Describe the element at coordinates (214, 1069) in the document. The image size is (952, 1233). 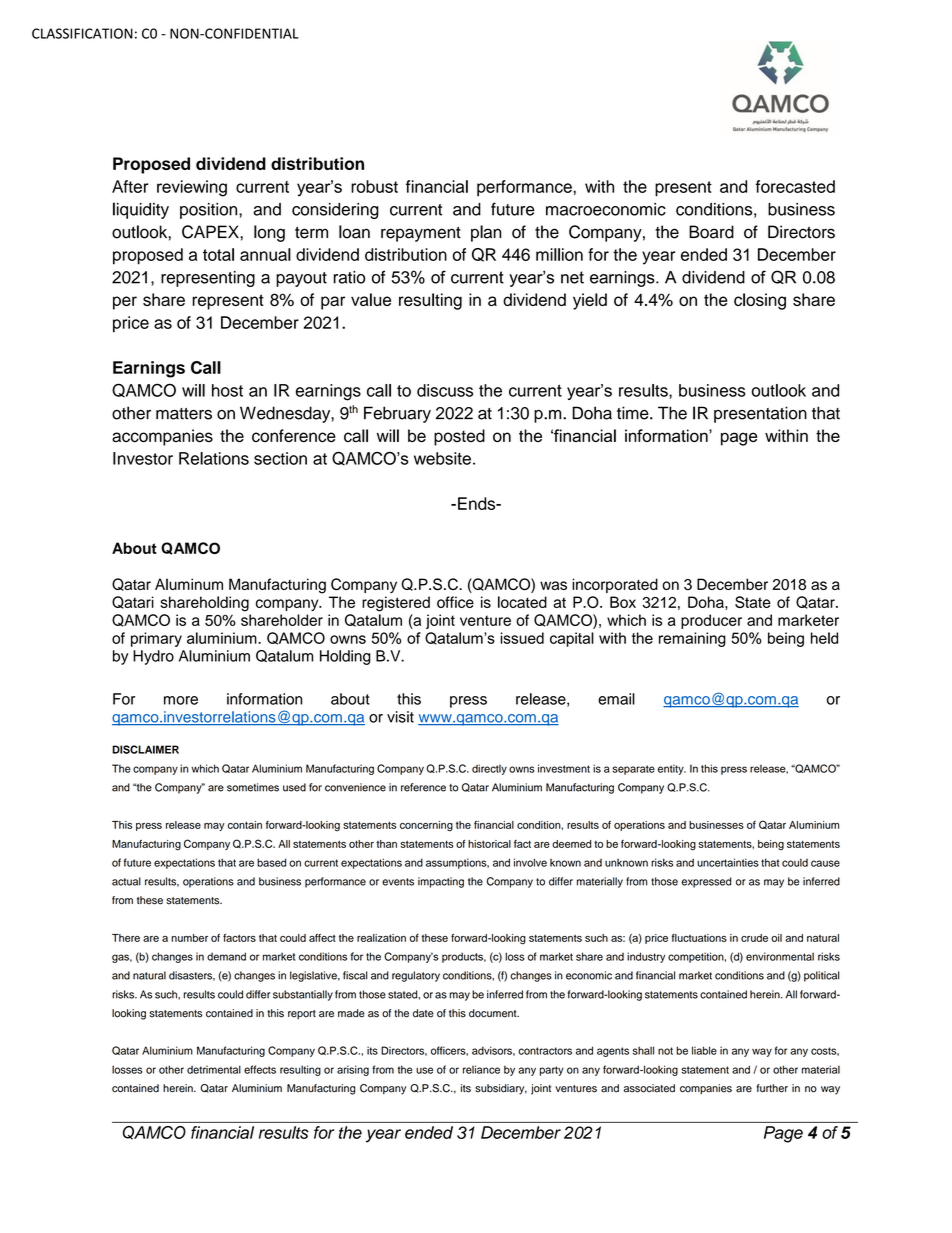
I see `detrimental` at that location.
